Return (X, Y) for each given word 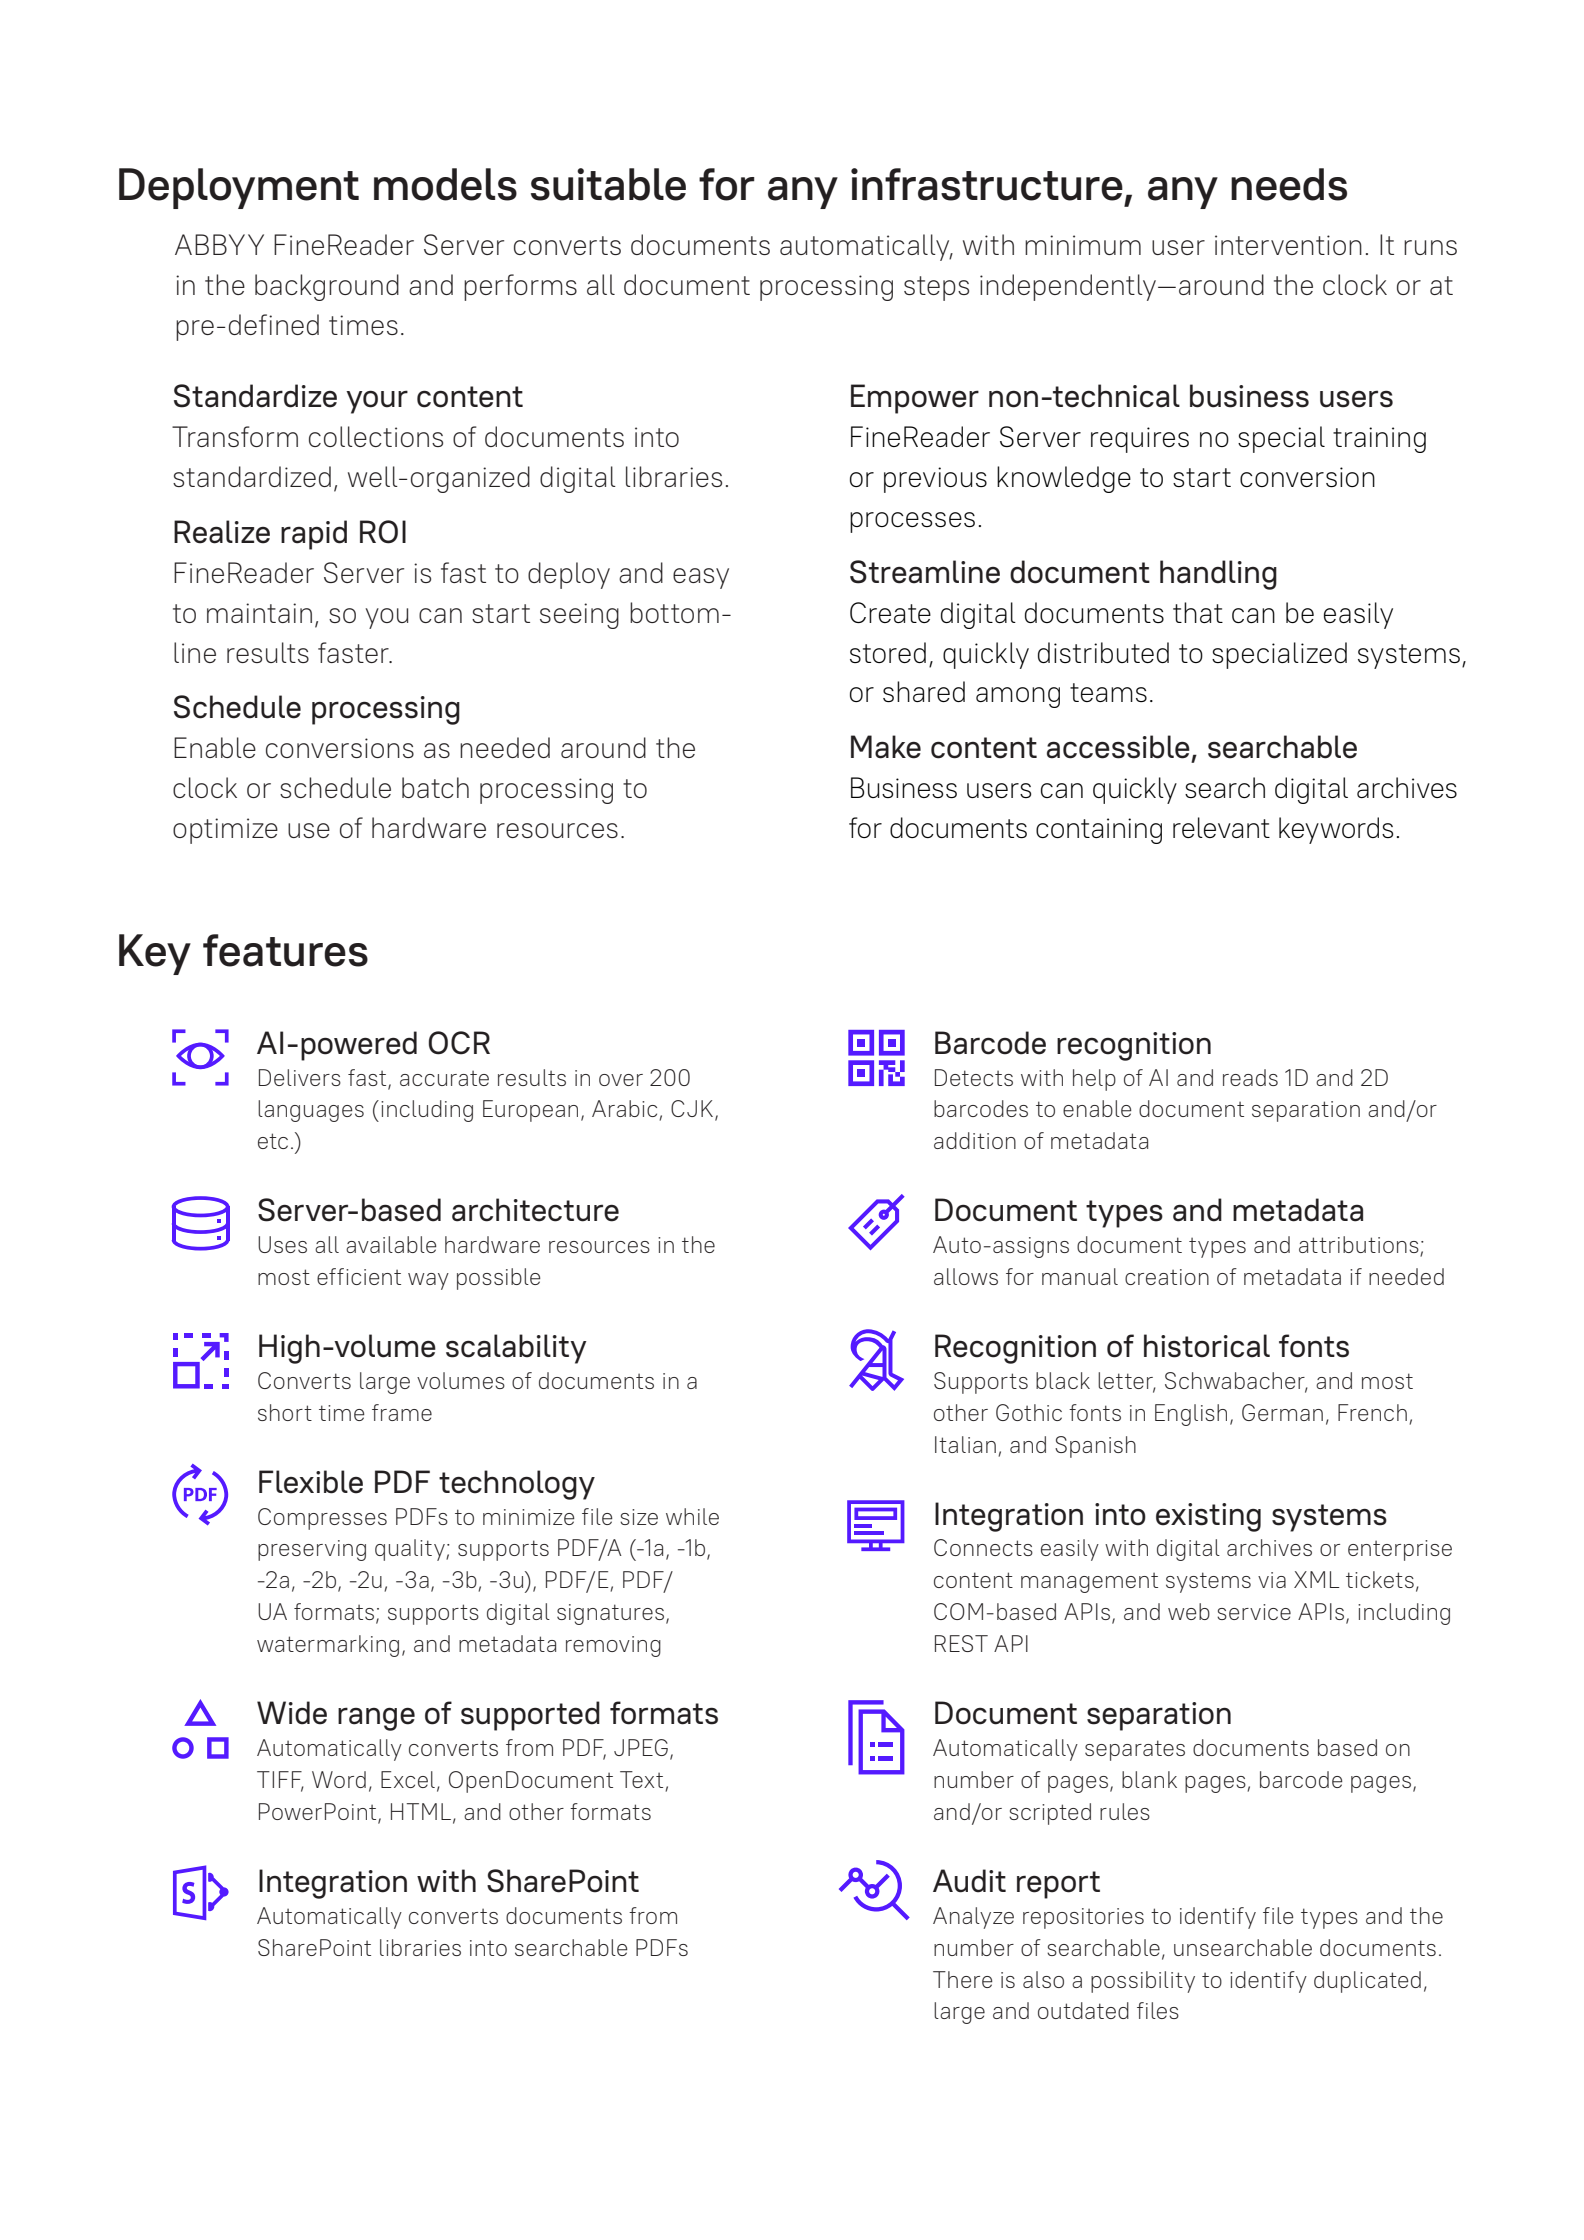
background (327, 287)
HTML (421, 1811)
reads (1250, 1077)
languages (311, 1111)
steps (936, 288)
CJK (692, 1108)
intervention (1288, 245)
